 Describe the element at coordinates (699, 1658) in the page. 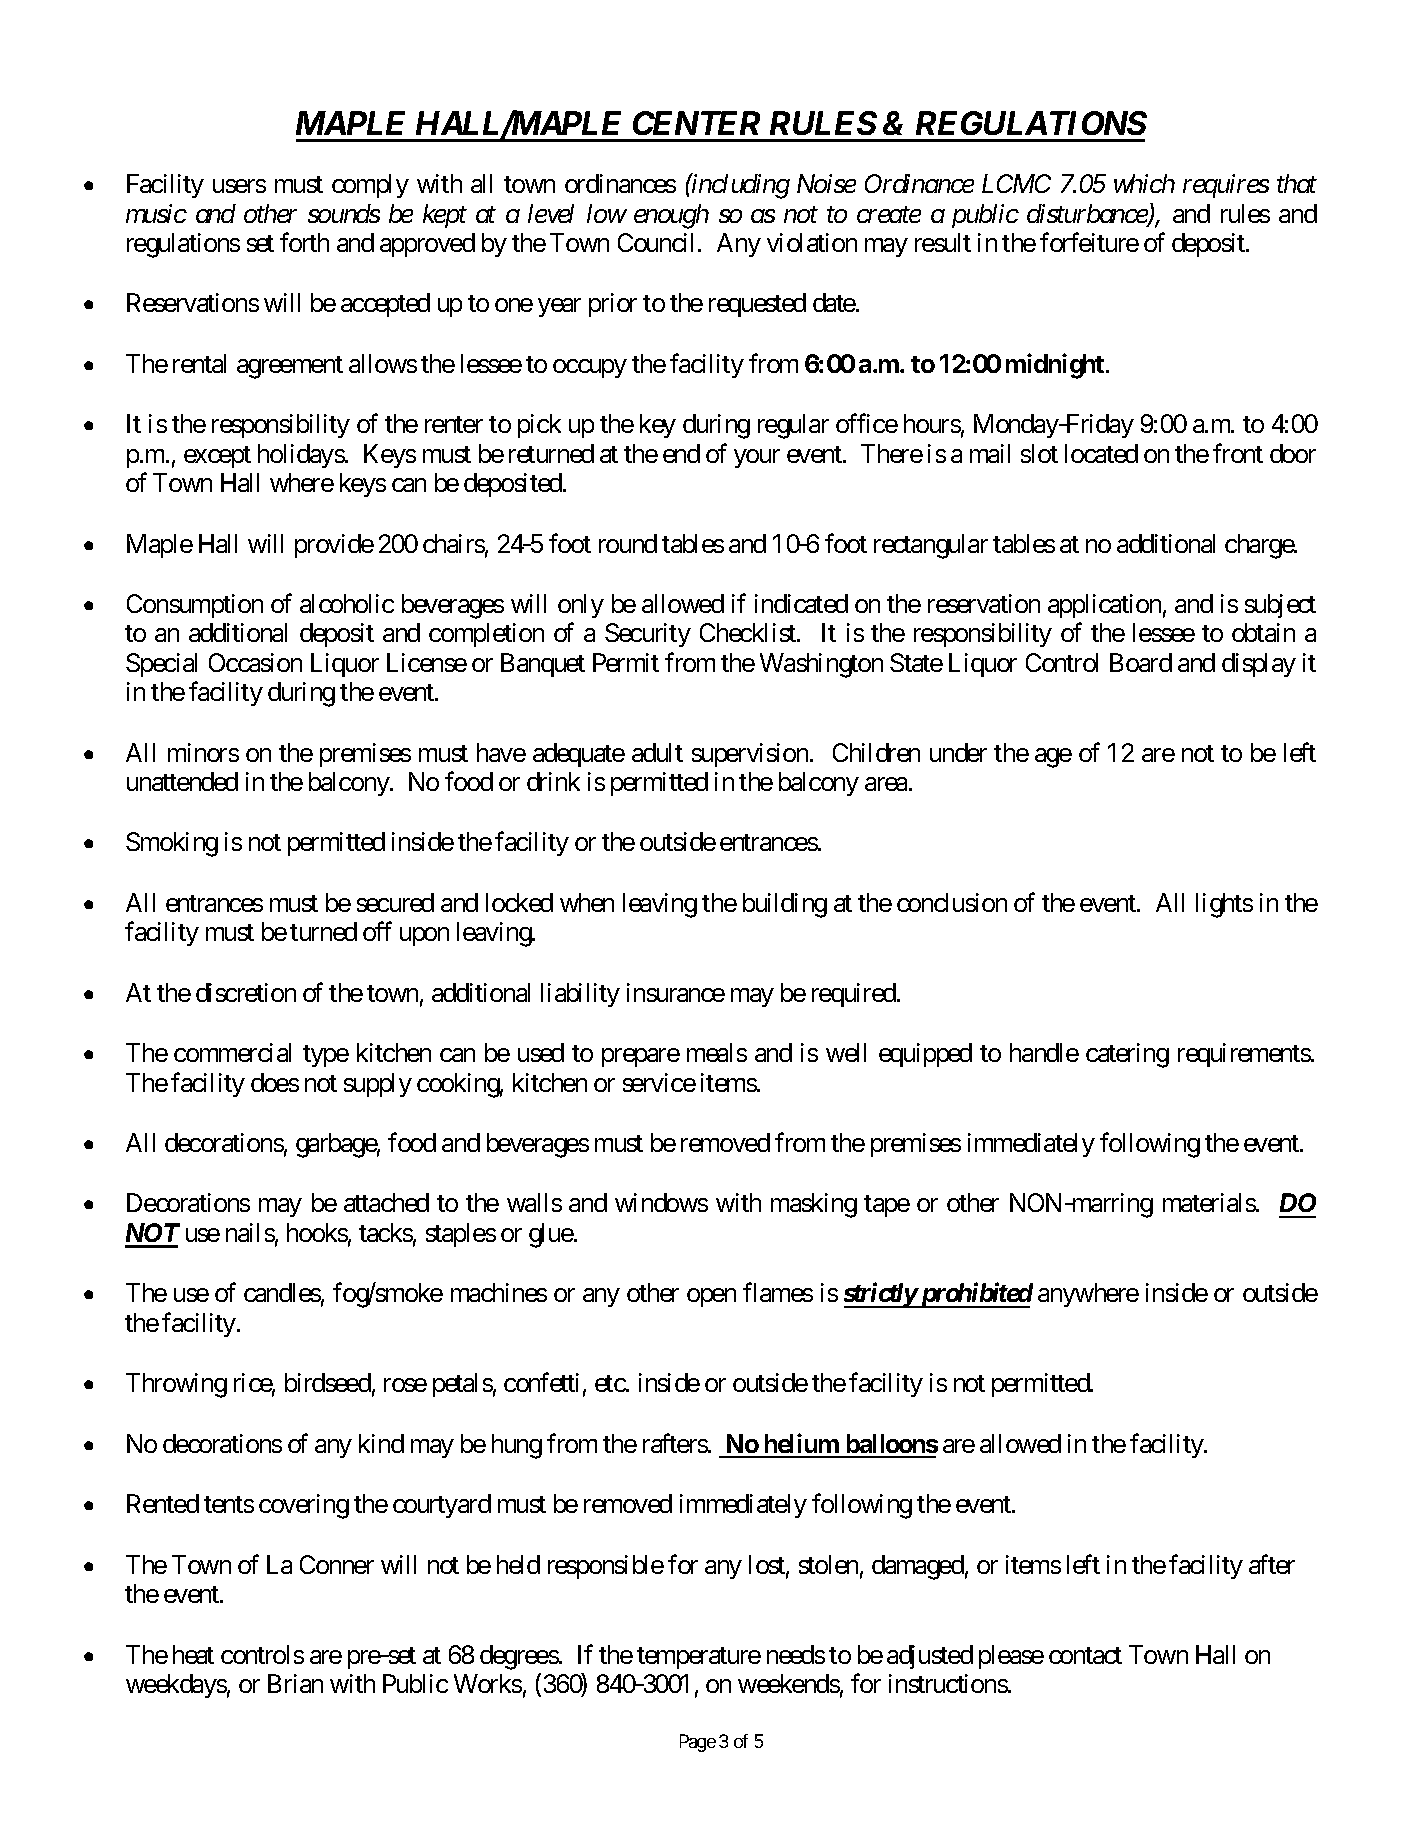

I see `temperature` at that location.
